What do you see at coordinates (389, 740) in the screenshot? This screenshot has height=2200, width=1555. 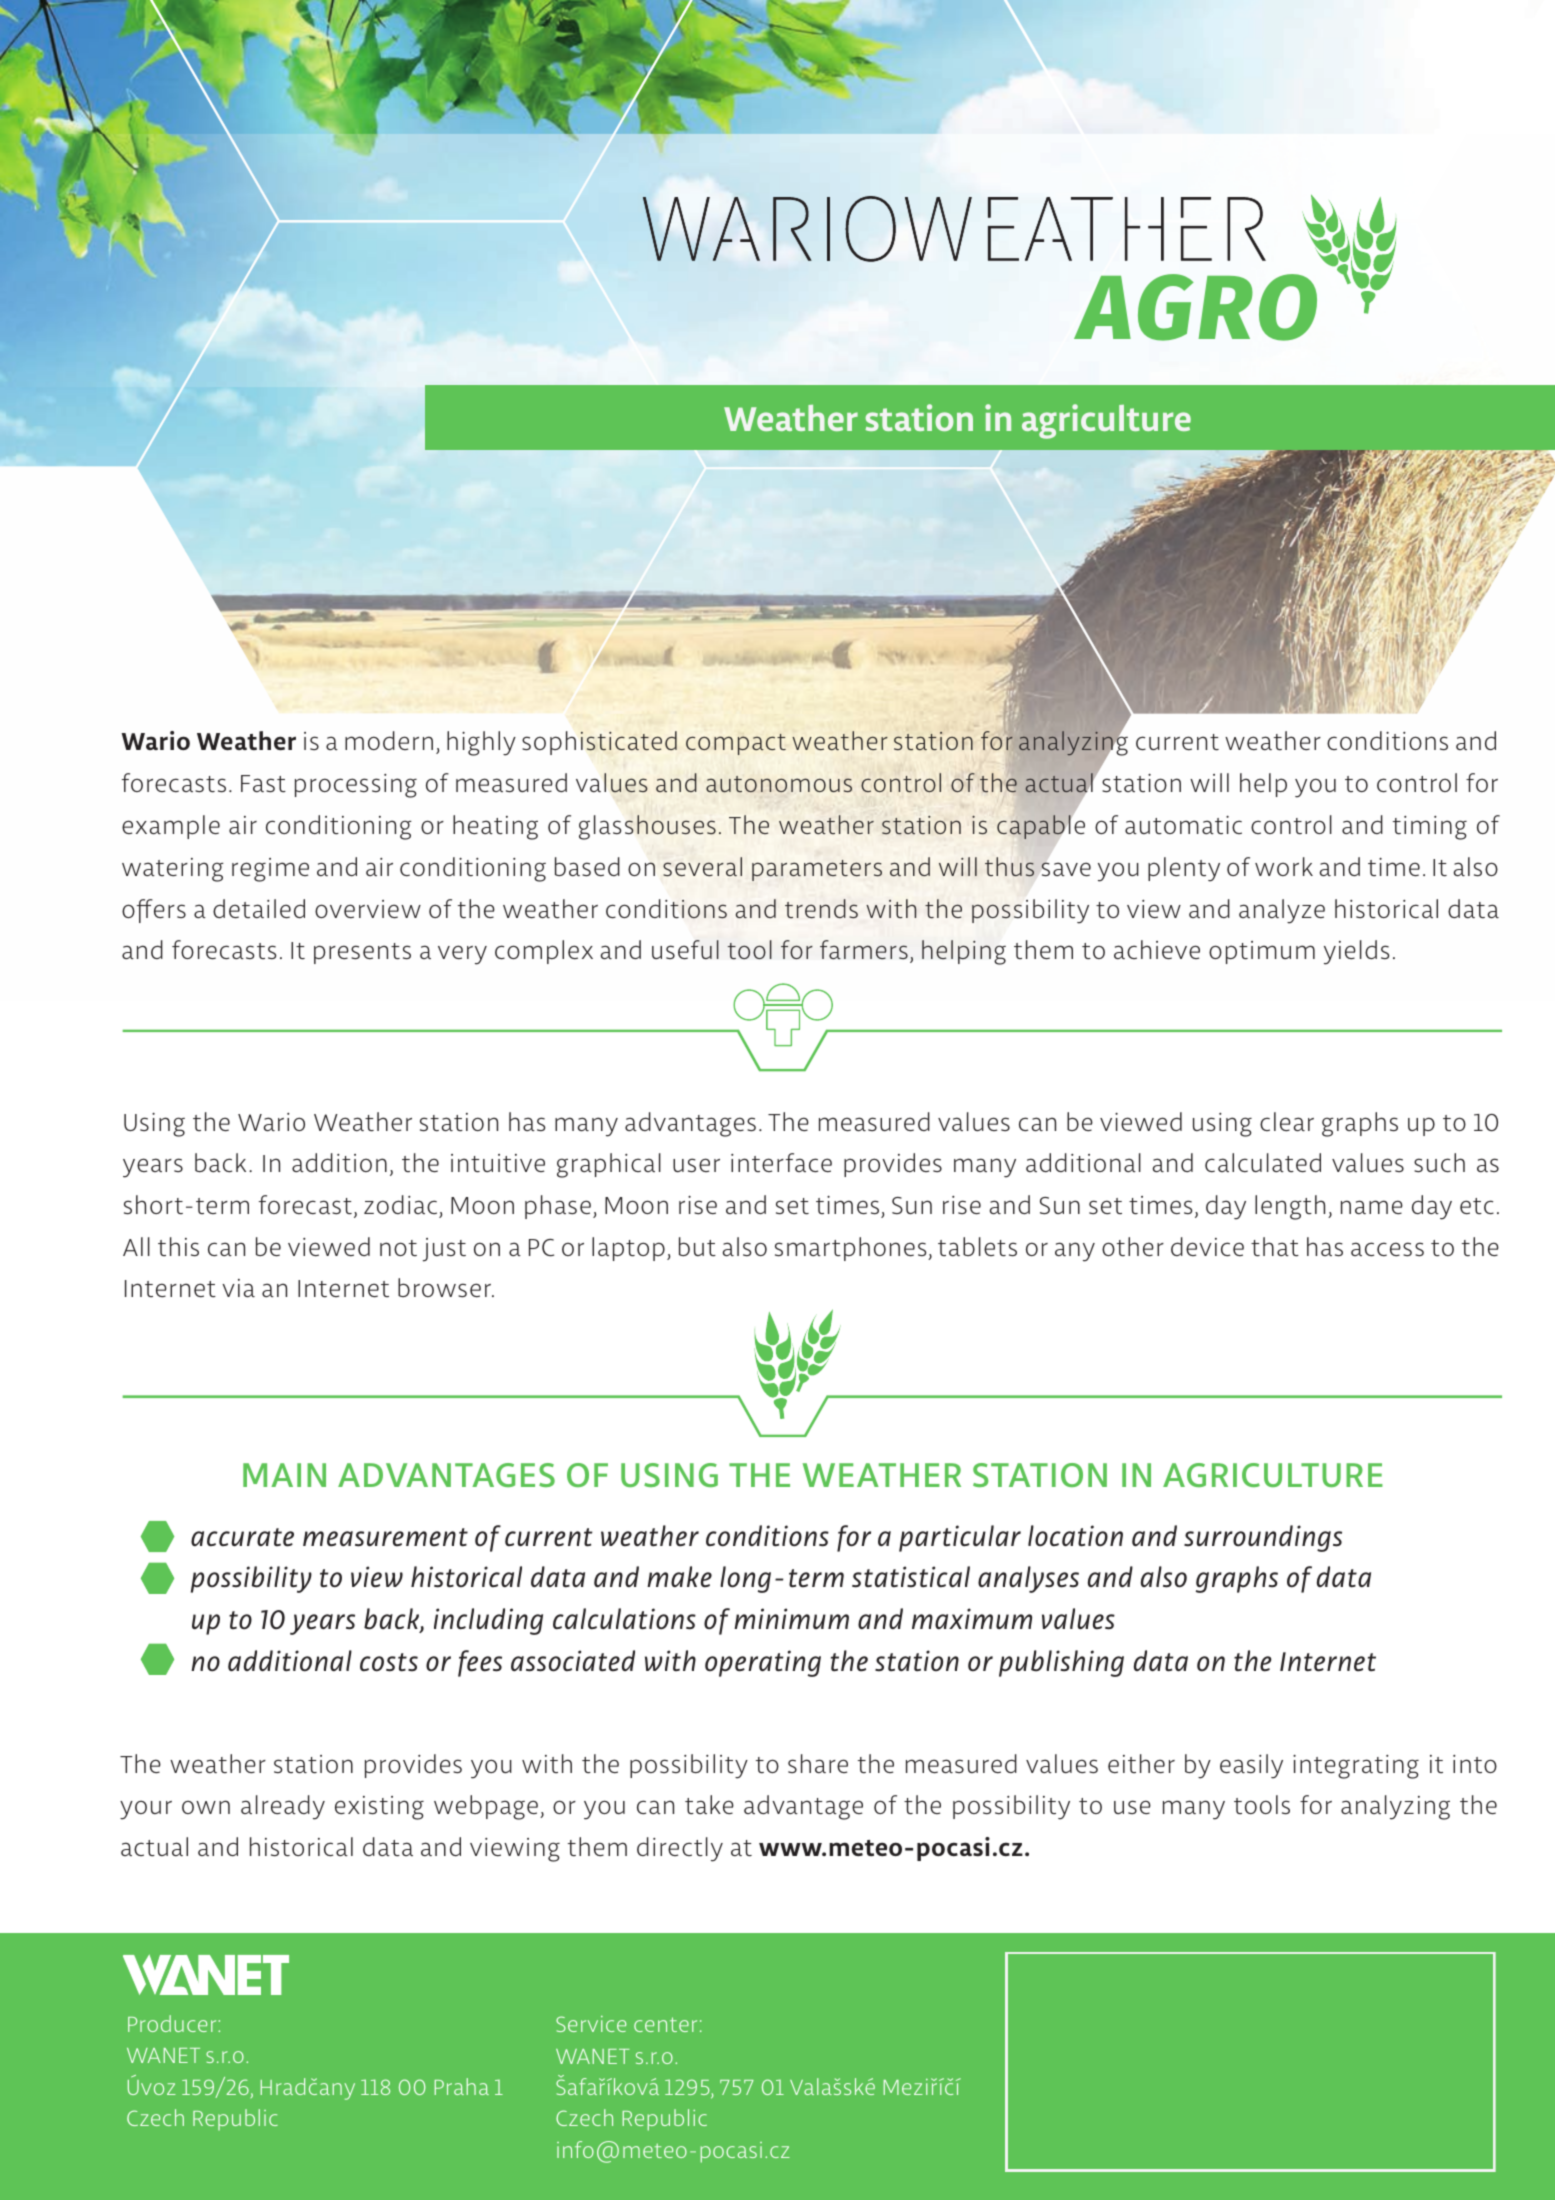 I see `modern` at bounding box center [389, 740].
